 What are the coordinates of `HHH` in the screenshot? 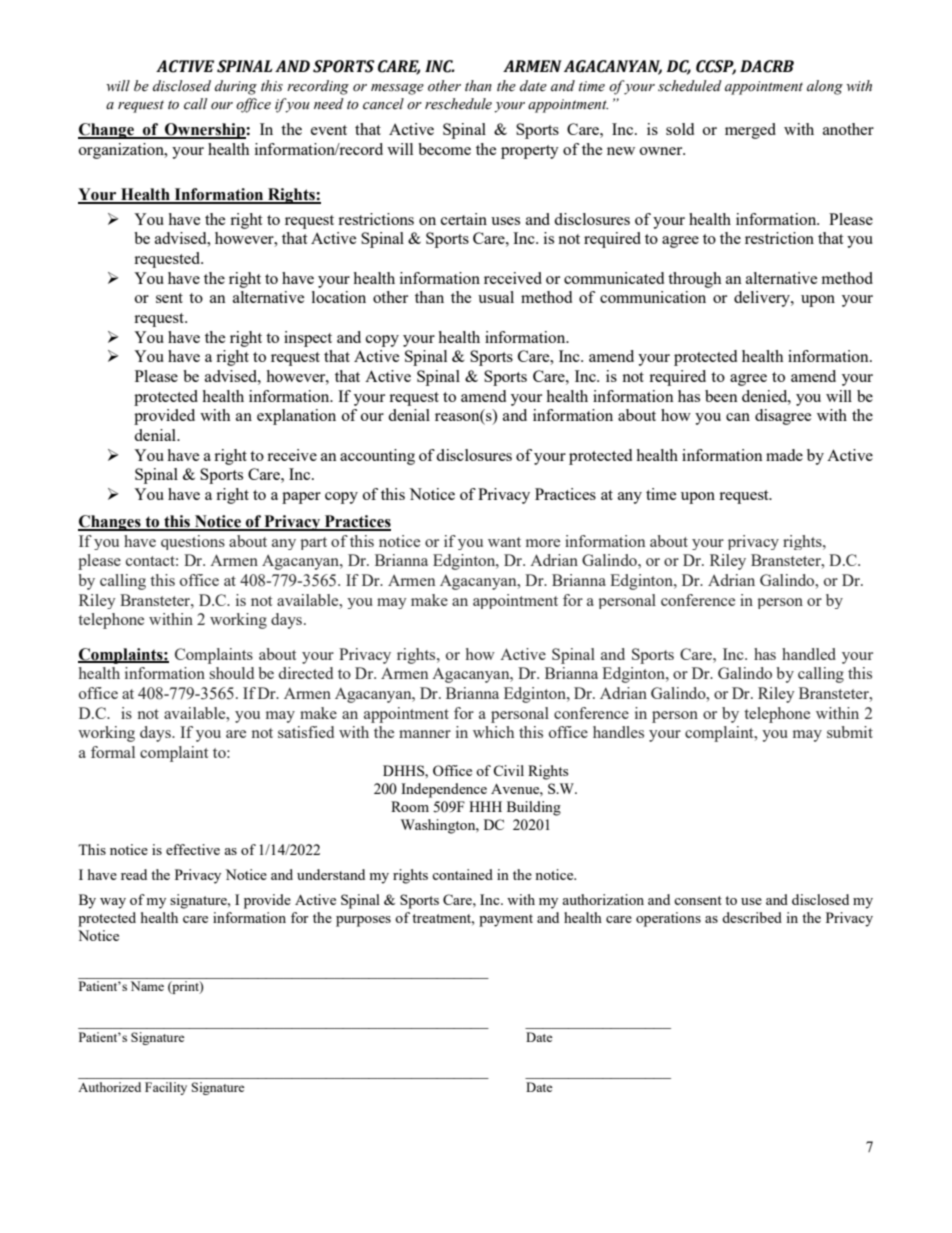 It's located at (485, 806).
